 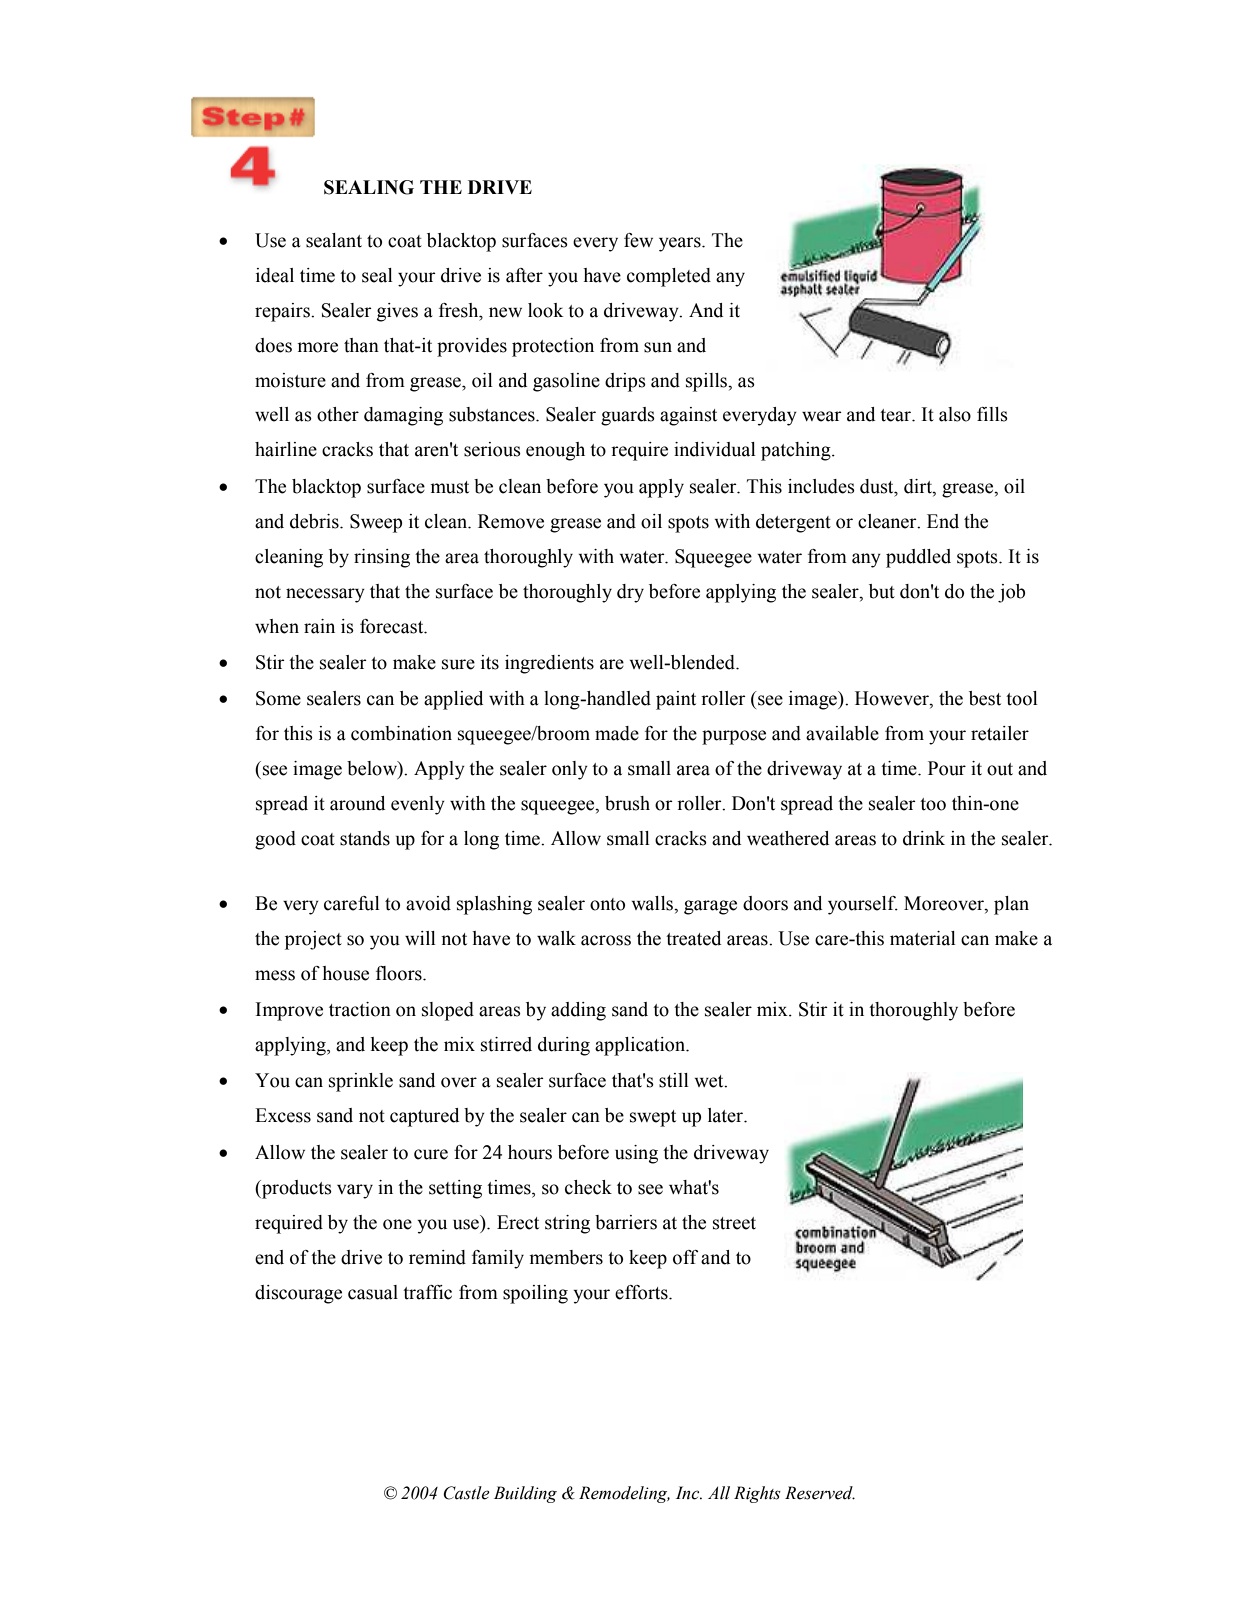 What do you see at coordinates (525, 1494) in the screenshot?
I see `Building` at bounding box center [525, 1494].
